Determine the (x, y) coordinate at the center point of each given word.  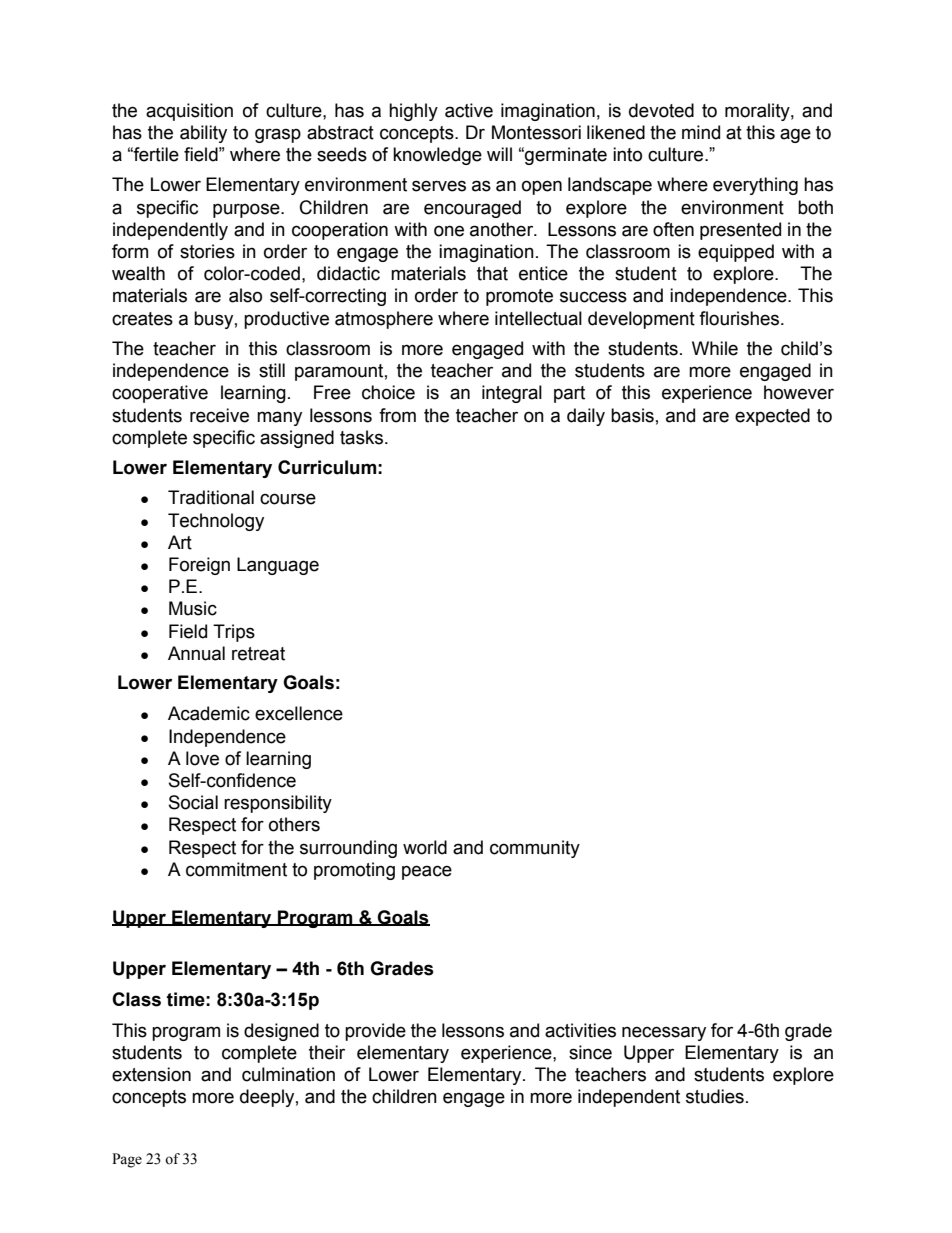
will (499, 154)
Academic (209, 713)
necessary (664, 1033)
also (245, 295)
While (715, 348)
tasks (361, 437)
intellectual (538, 318)
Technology (216, 522)
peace (427, 872)
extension (151, 1074)
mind (701, 132)
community (535, 849)
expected (772, 417)
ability (203, 134)
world (425, 847)
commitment (236, 869)
